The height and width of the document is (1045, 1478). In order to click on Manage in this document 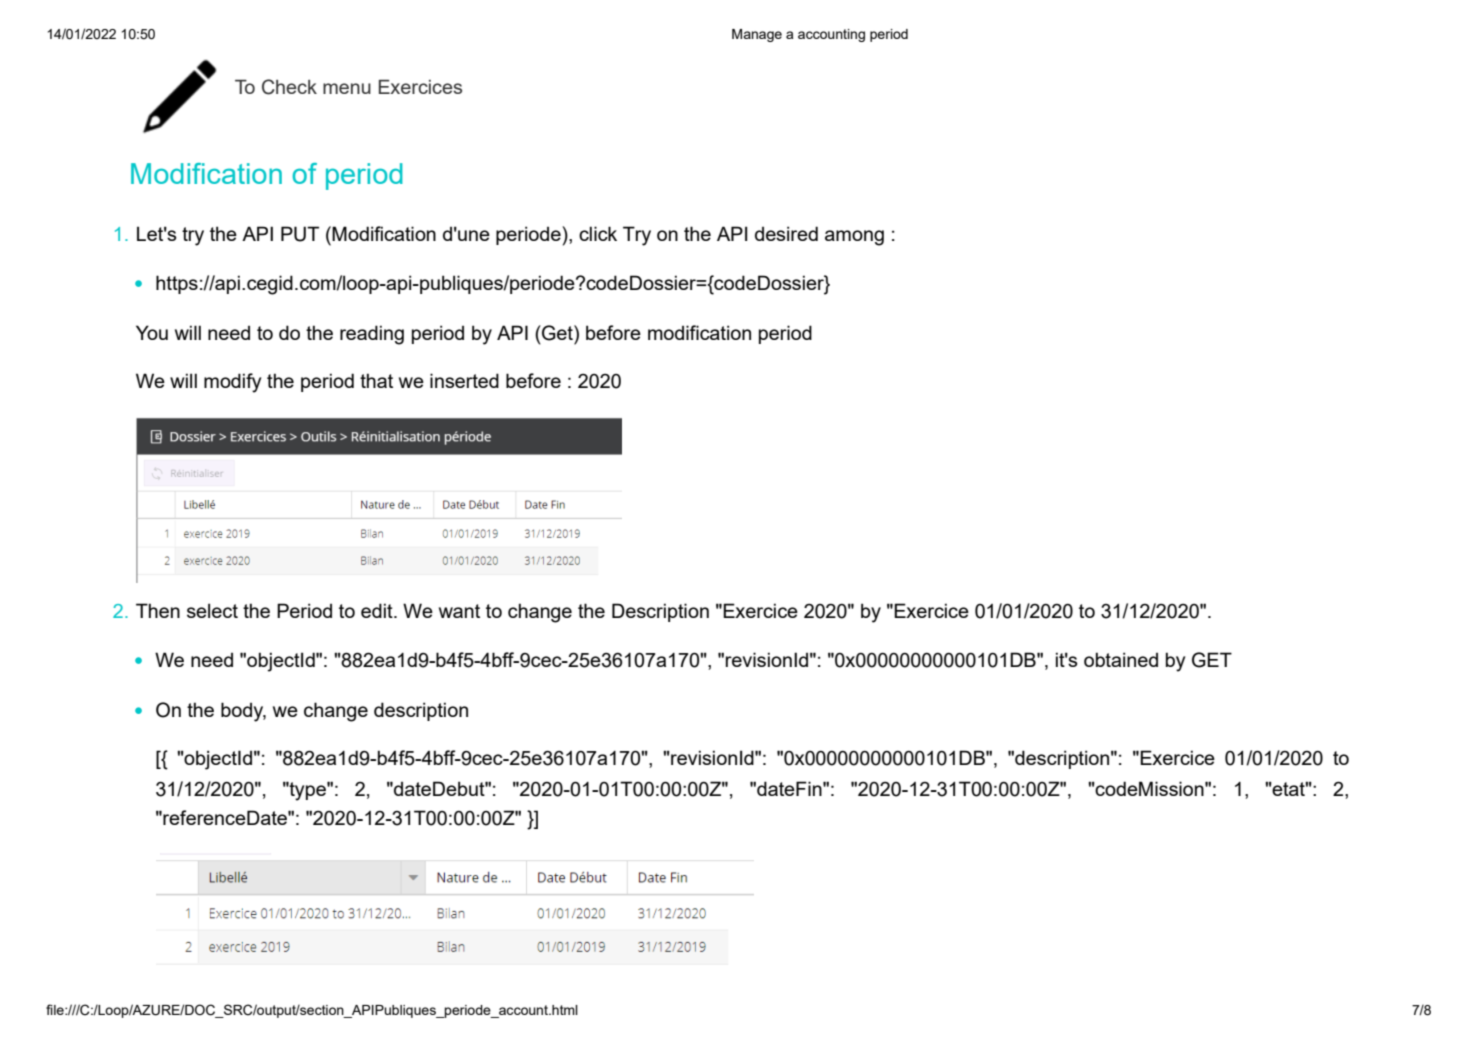, I will do `click(757, 35)`.
